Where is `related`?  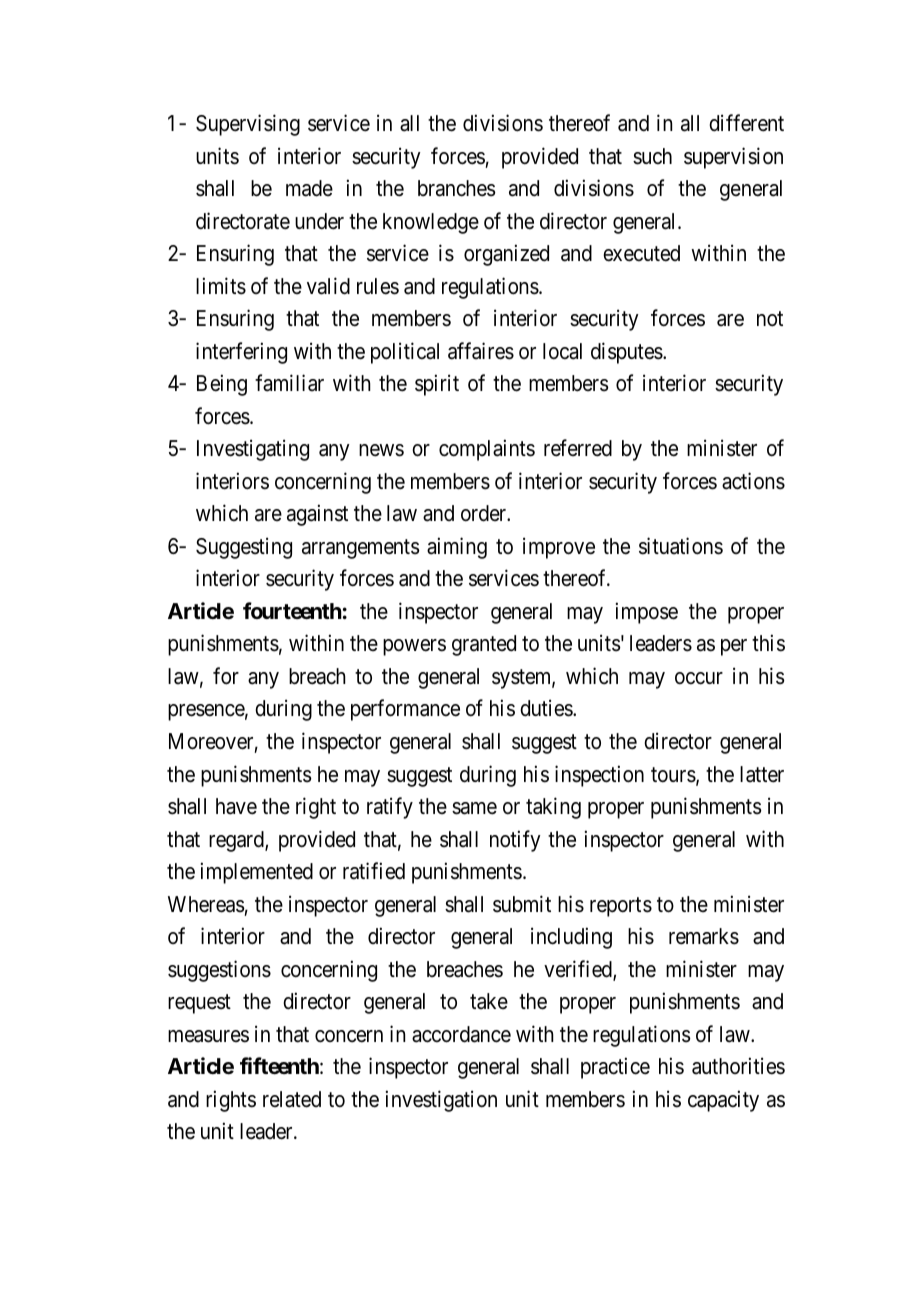
related is located at coordinates (292, 1099).
